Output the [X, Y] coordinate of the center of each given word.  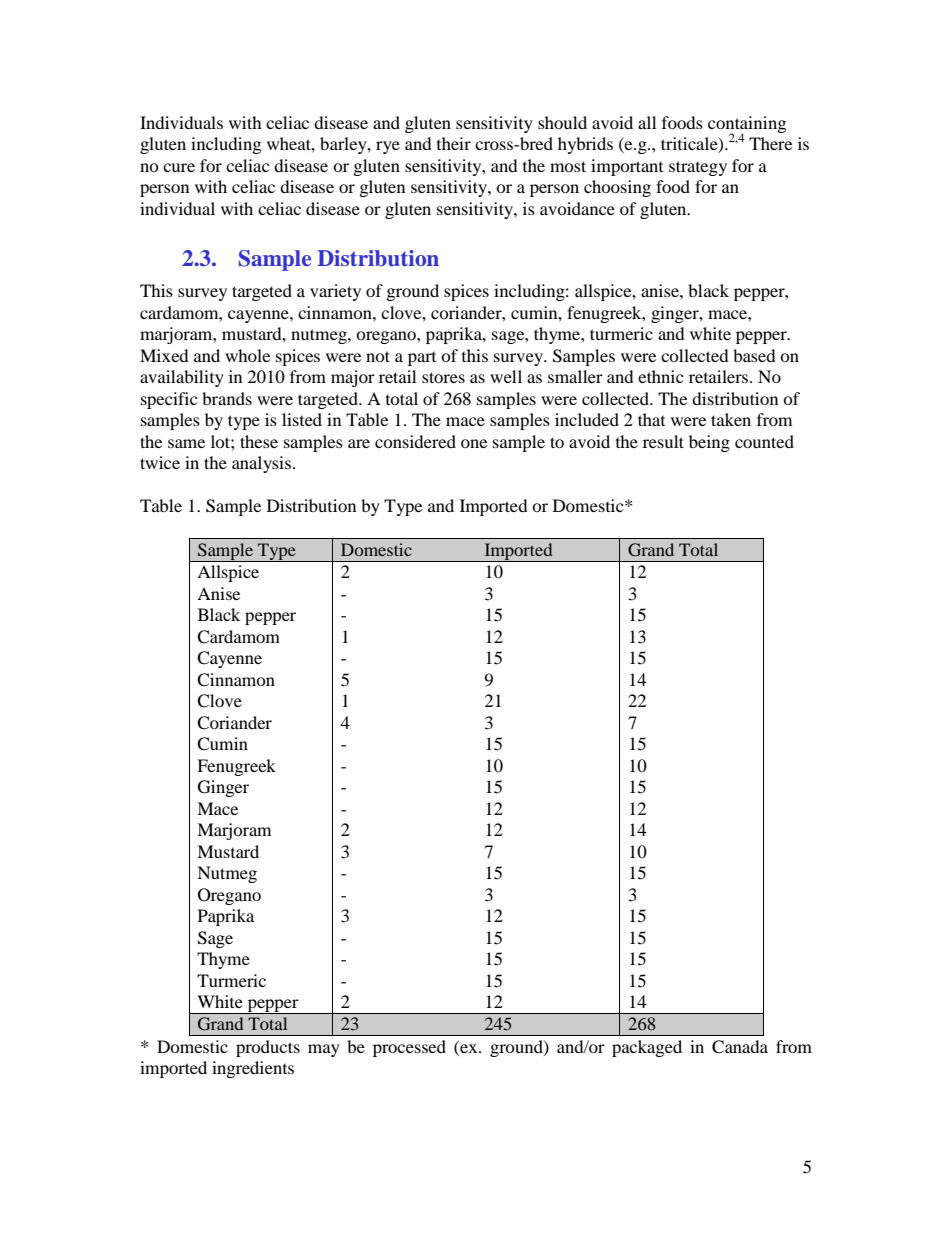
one [474, 443]
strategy [698, 168]
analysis [261, 464]
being [709, 443]
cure [179, 167]
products [268, 1048]
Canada [740, 1047]
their [454, 143]
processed [409, 1048]
